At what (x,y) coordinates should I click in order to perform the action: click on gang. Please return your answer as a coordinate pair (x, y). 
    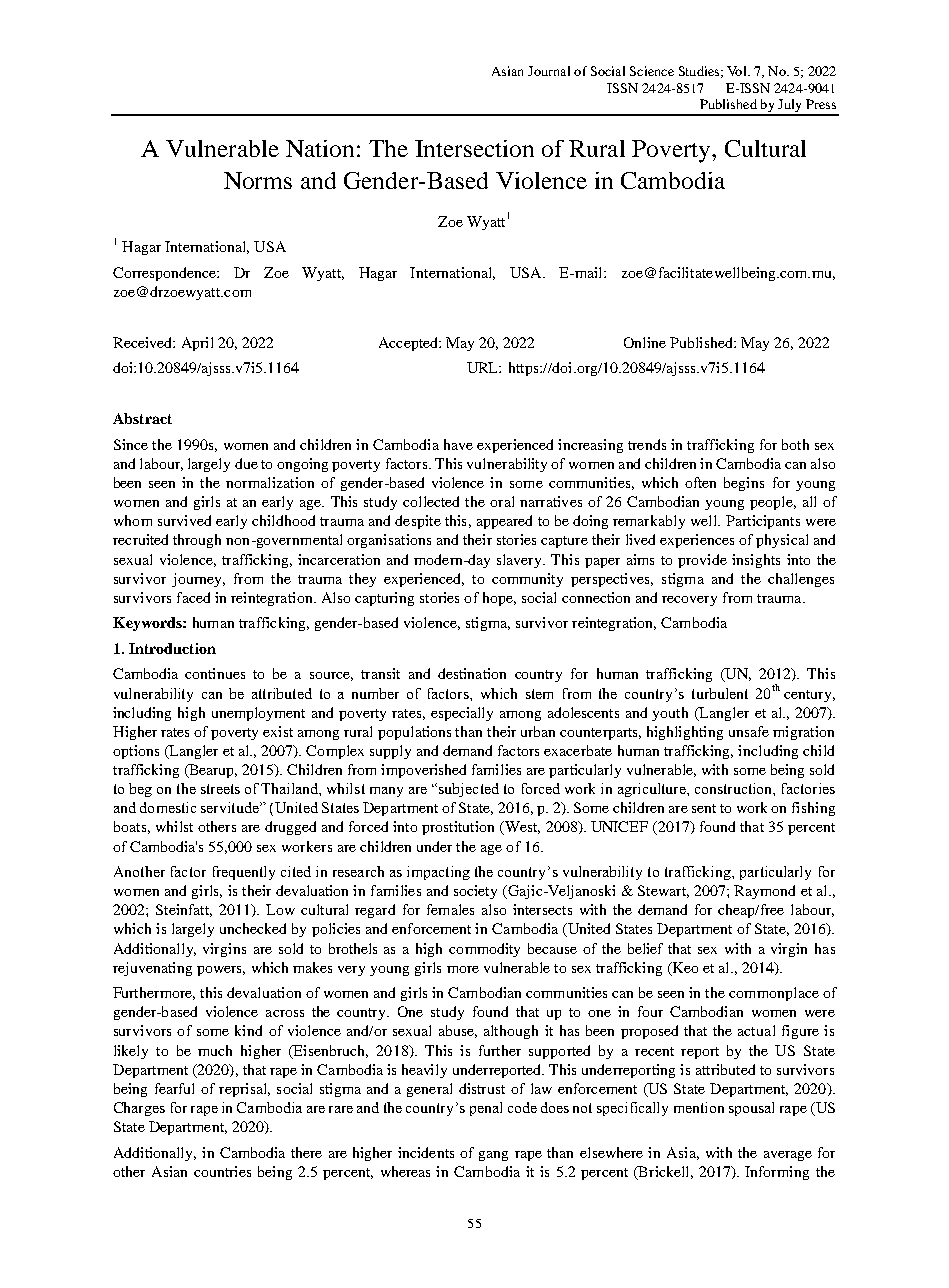
    Looking at the image, I should click on (493, 1156).
